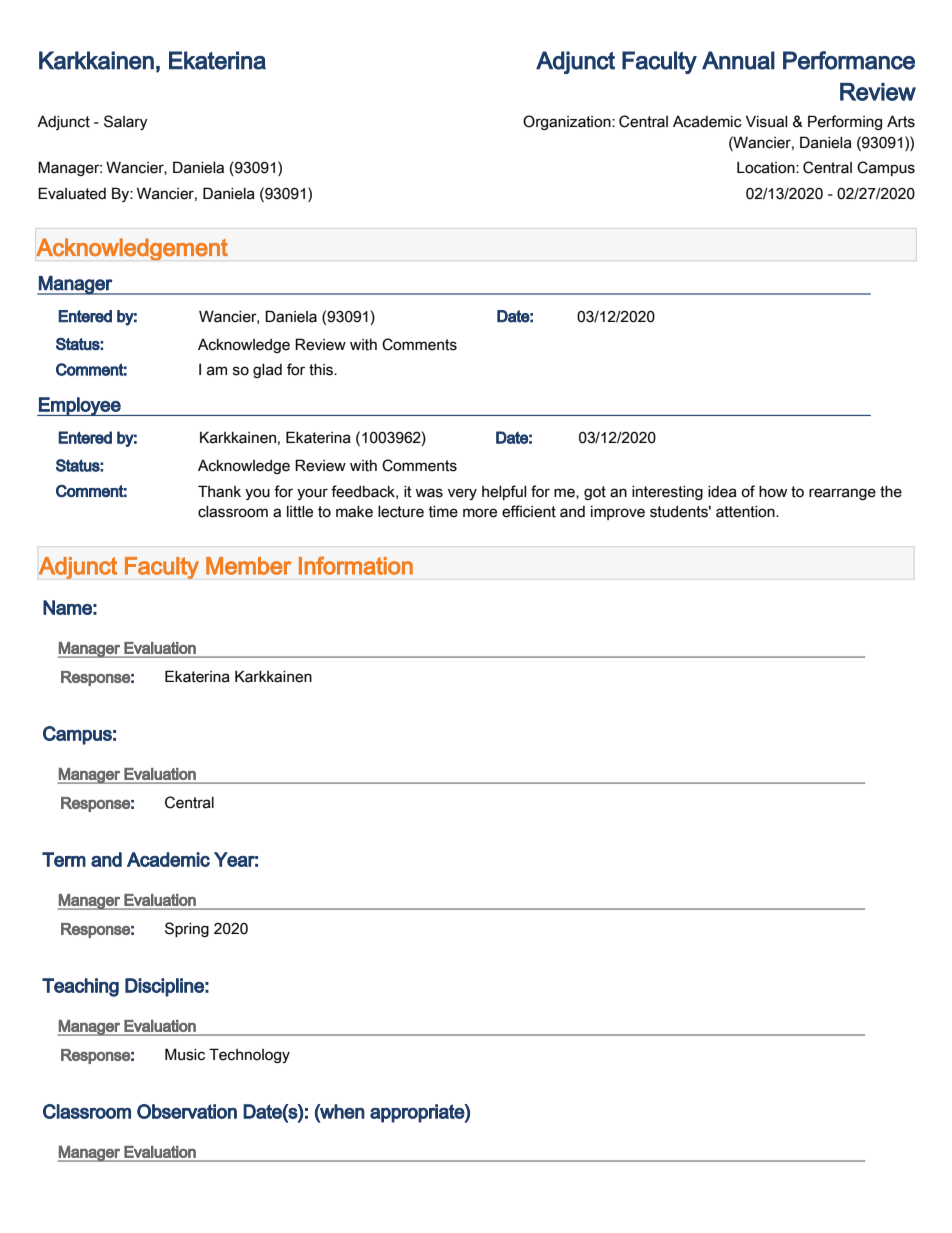 The height and width of the image is (1233, 952). What do you see at coordinates (568, 122) in the image?
I see `Organization` at bounding box center [568, 122].
